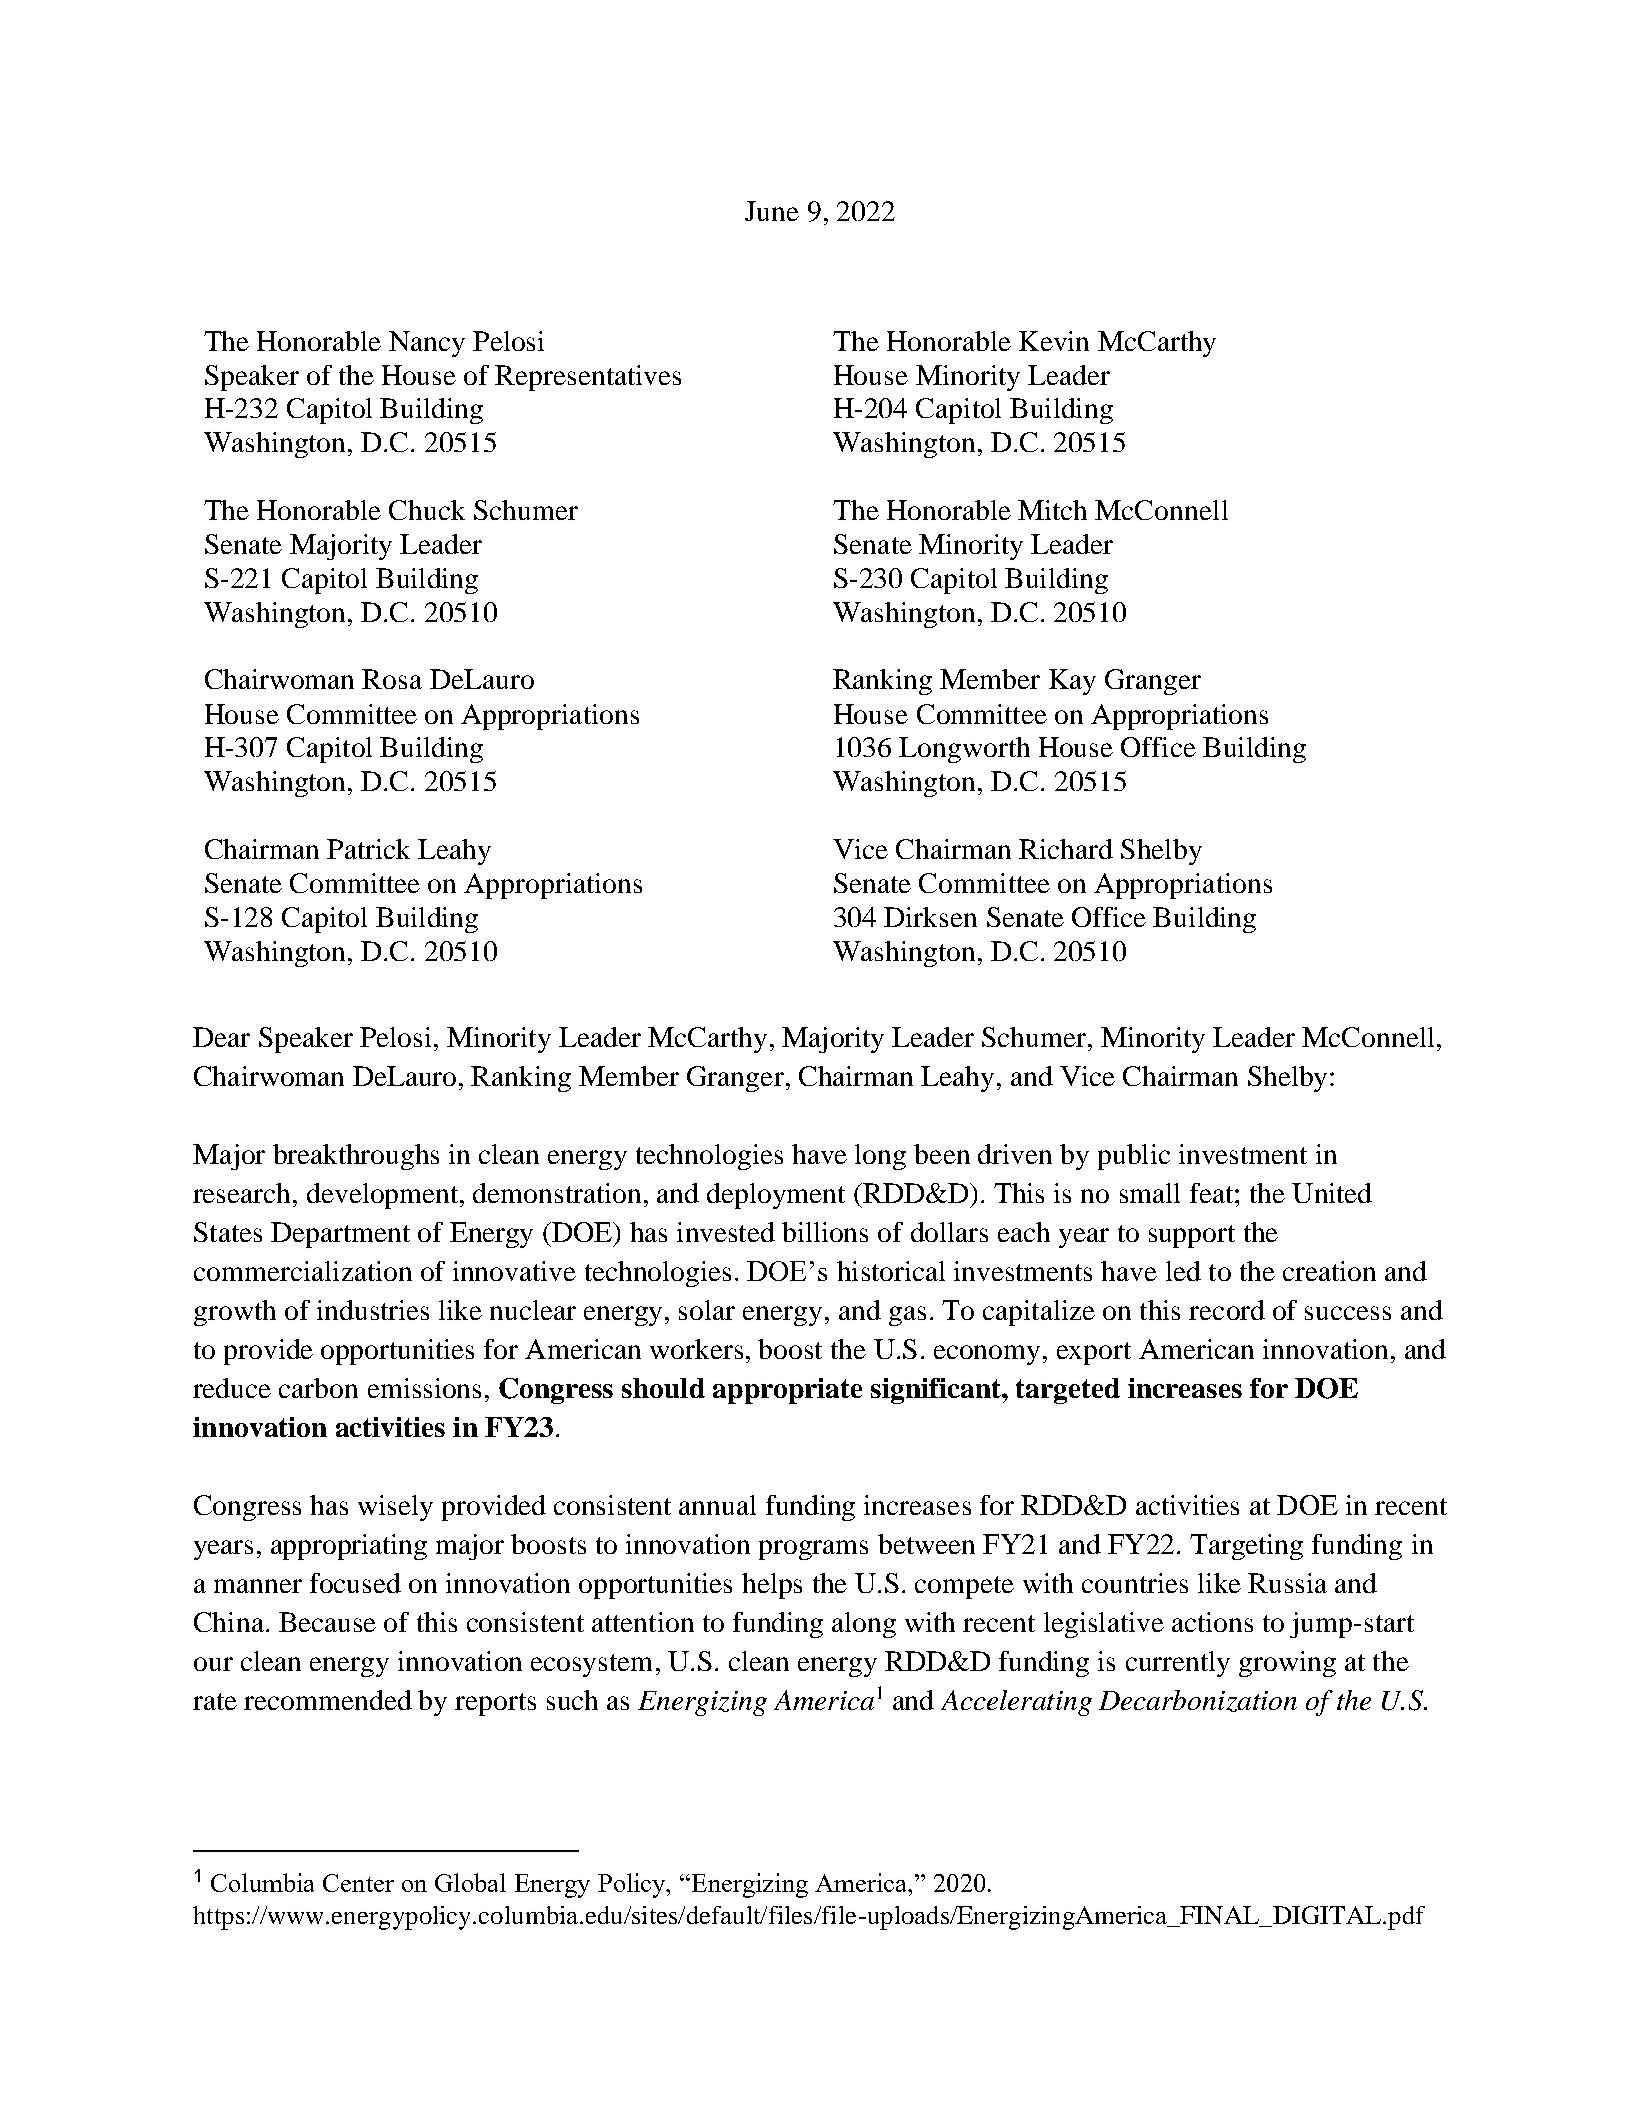 Image resolution: width=1640 pixels, height=2122 pixels. Describe the element at coordinates (358, 1883) in the document. I see `Center` at that location.
